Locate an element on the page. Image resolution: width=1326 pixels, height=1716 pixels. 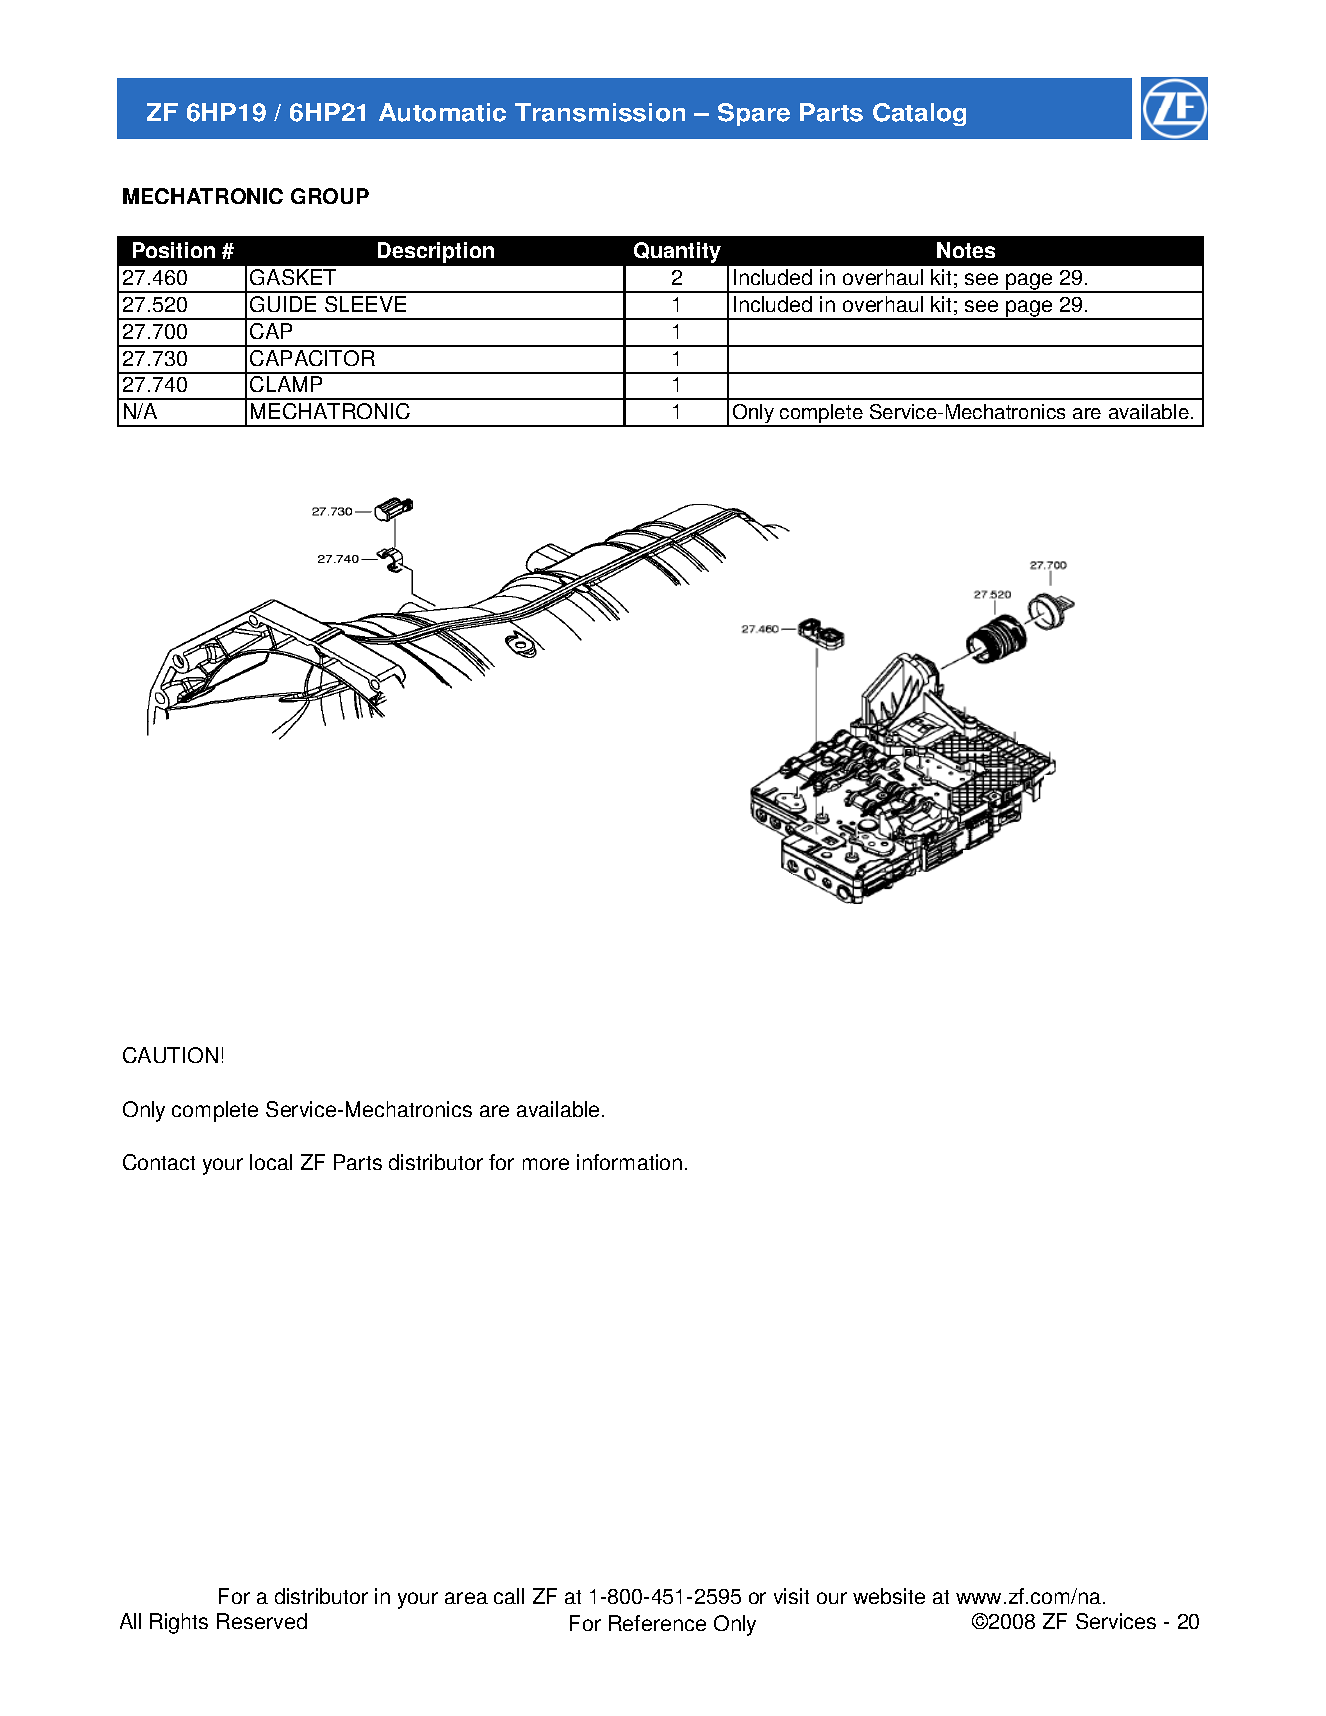
more is located at coordinates (546, 1164).
